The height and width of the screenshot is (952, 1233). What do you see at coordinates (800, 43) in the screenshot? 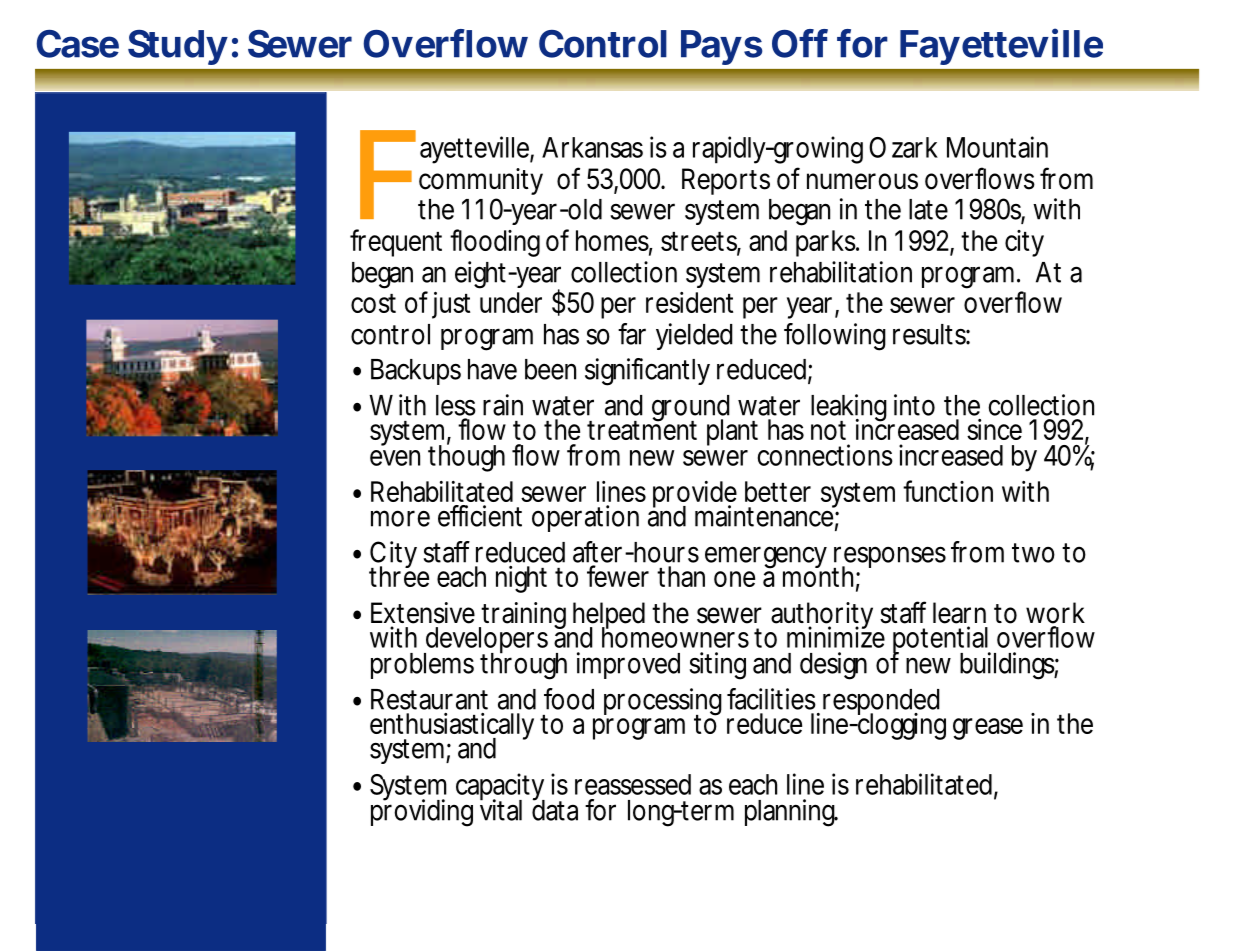
I see `Off` at bounding box center [800, 43].
